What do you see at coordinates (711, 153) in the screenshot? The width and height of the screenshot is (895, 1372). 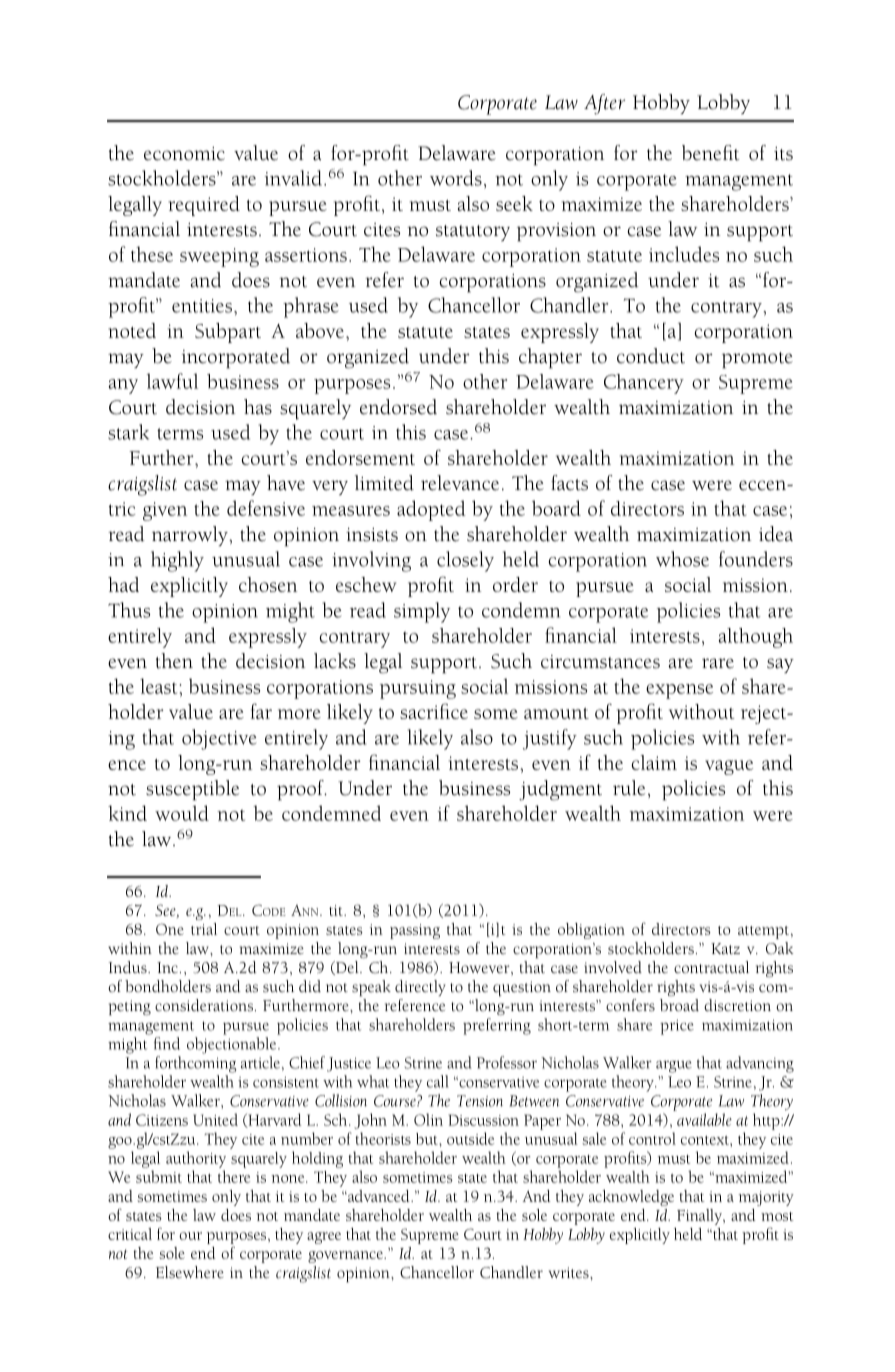 I see `benefit` at bounding box center [711, 153].
